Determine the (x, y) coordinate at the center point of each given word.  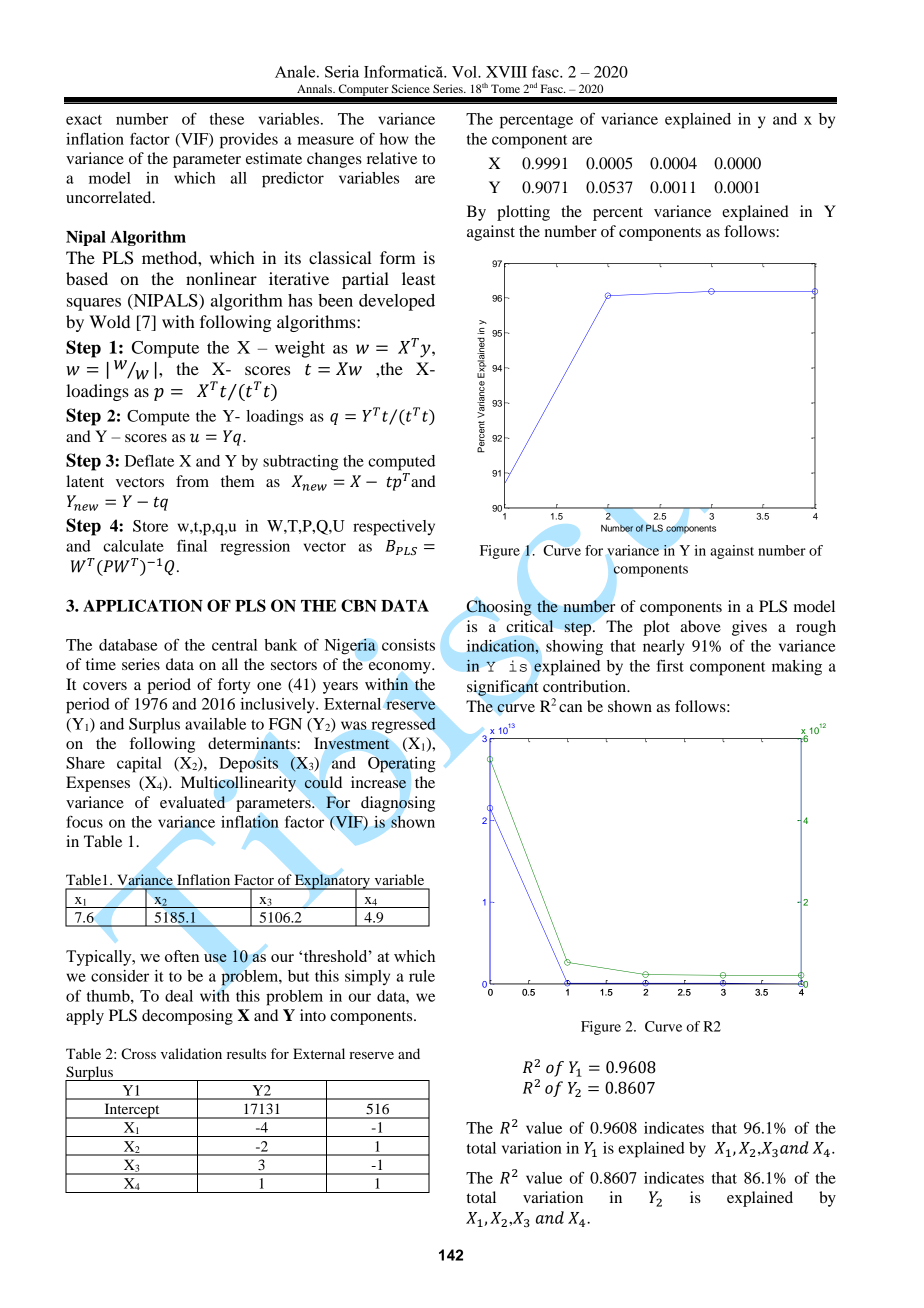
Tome (505, 88)
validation (191, 1053)
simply (367, 978)
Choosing (499, 608)
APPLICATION (143, 605)
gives (749, 628)
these (227, 119)
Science (411, 88)
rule (422, 976)
